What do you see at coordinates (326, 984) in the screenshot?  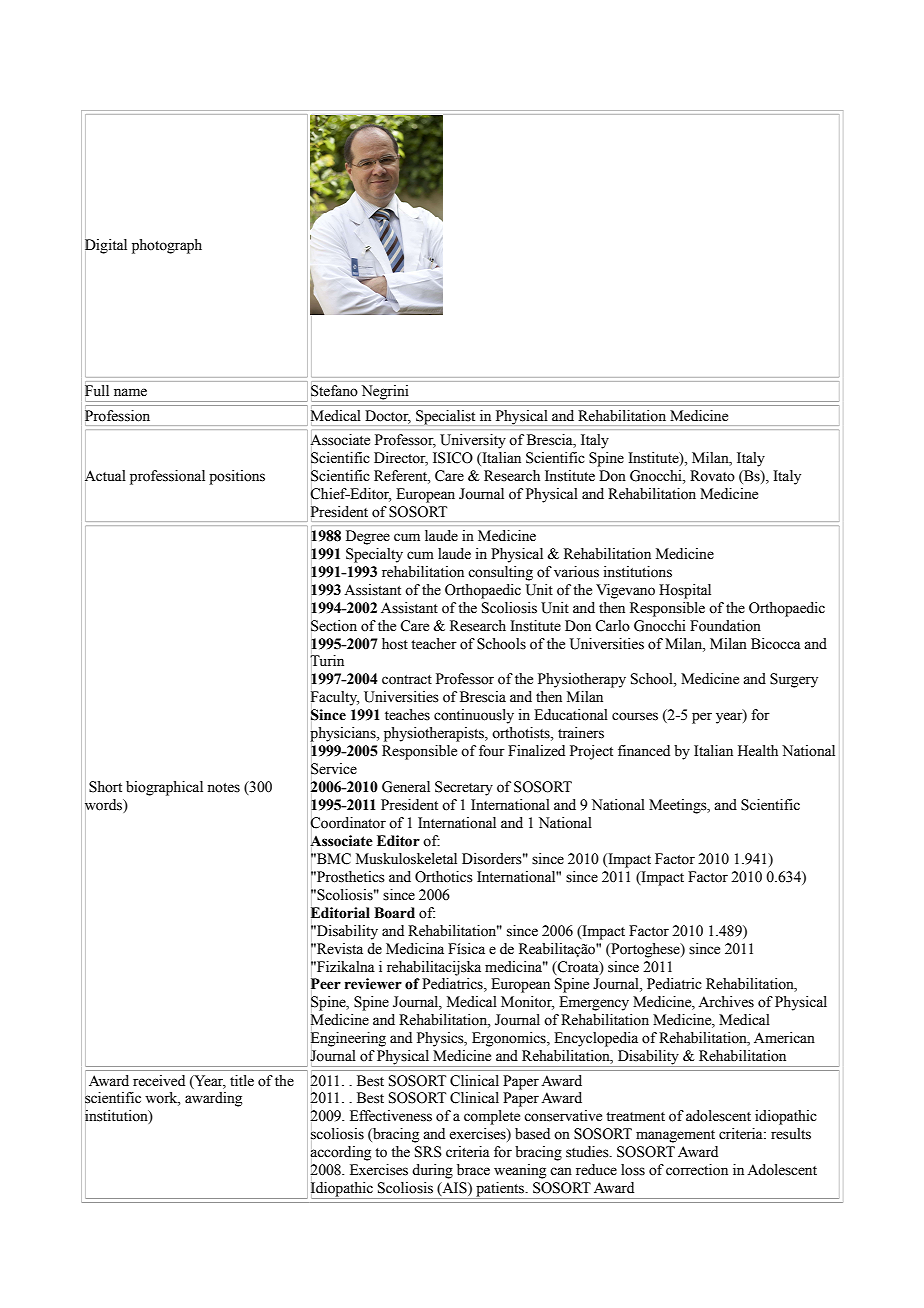 I see `Peer` at bounding box center [326, 984].
